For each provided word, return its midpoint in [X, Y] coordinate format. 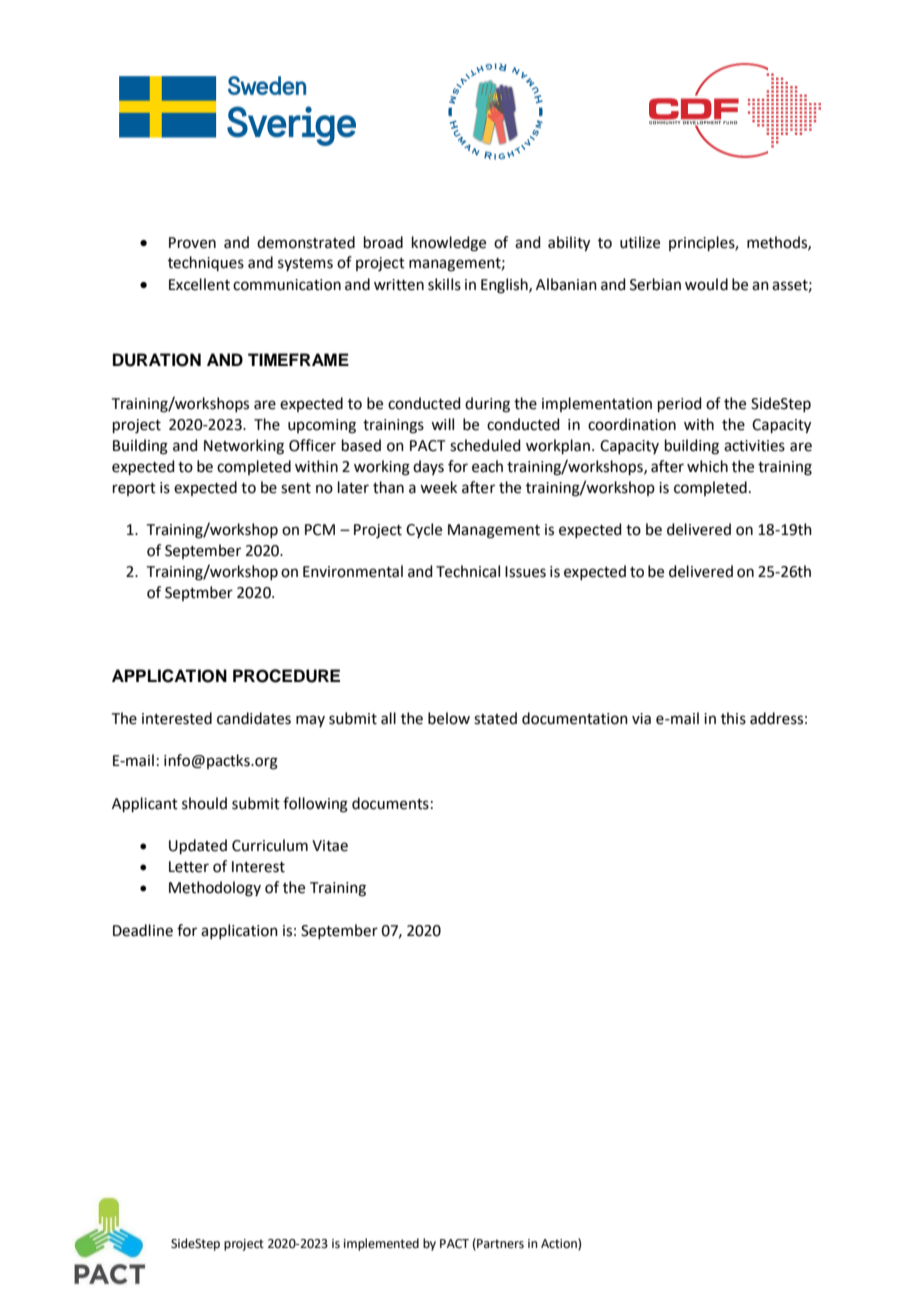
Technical [468, 571]
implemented [381, 1244]
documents [390, 803]
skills [444, 284]
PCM [320, 530]
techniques [206, 263]
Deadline [143, 930]
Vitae [330, 846]
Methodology [215, 889]
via [641, 719]
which [707, 466]
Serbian [655, 284]
